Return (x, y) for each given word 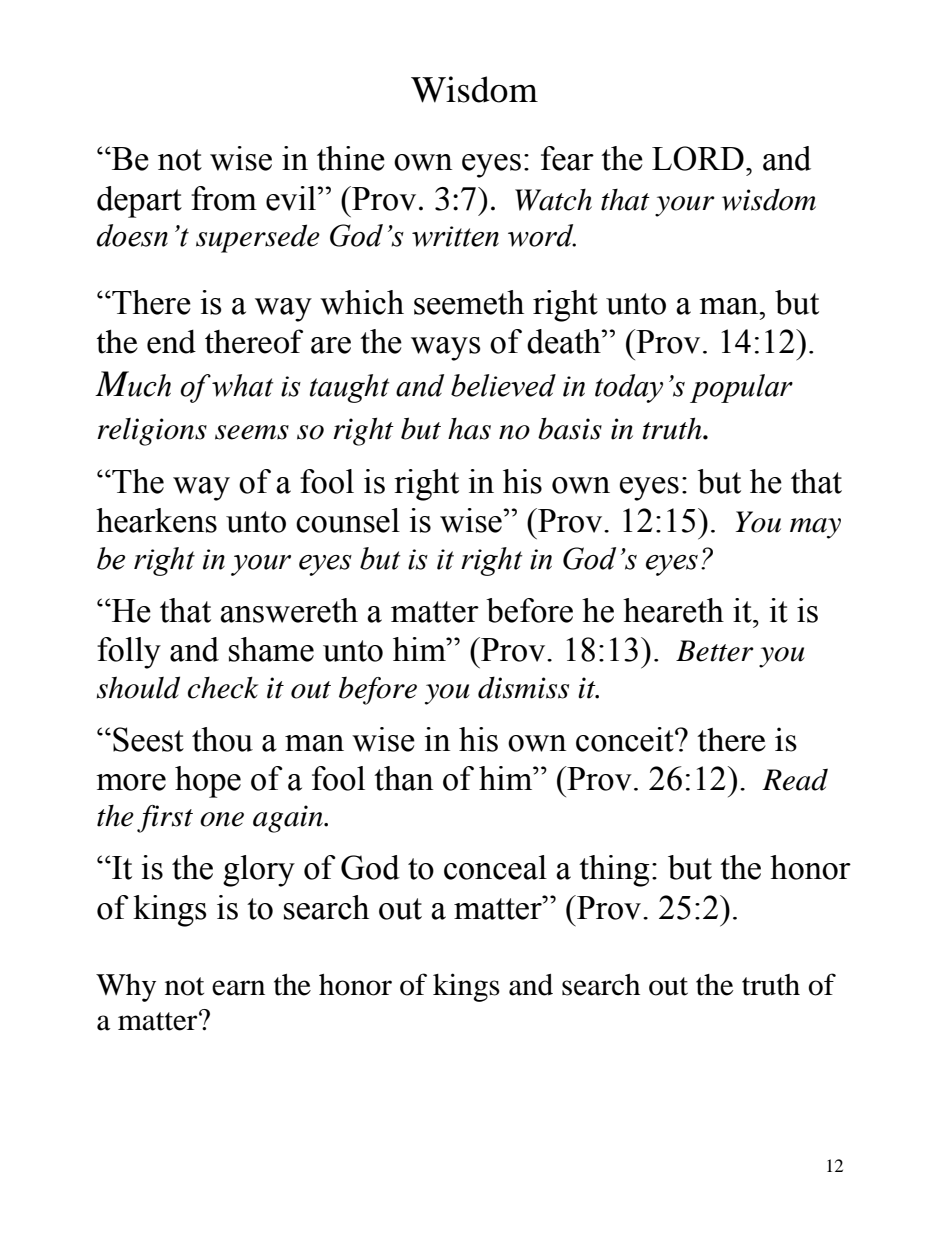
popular (741, 388)
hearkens (156, 520)
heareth (673, 610)
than (403, 778)
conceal (495, 867)
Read (795, 779)
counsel (348, 520)
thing (614, 871)
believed (503, 385)
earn (238, 988)
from (224, 198)
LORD (698, 158)
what (243, 385)
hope (208, 782)
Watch (553, 200)
